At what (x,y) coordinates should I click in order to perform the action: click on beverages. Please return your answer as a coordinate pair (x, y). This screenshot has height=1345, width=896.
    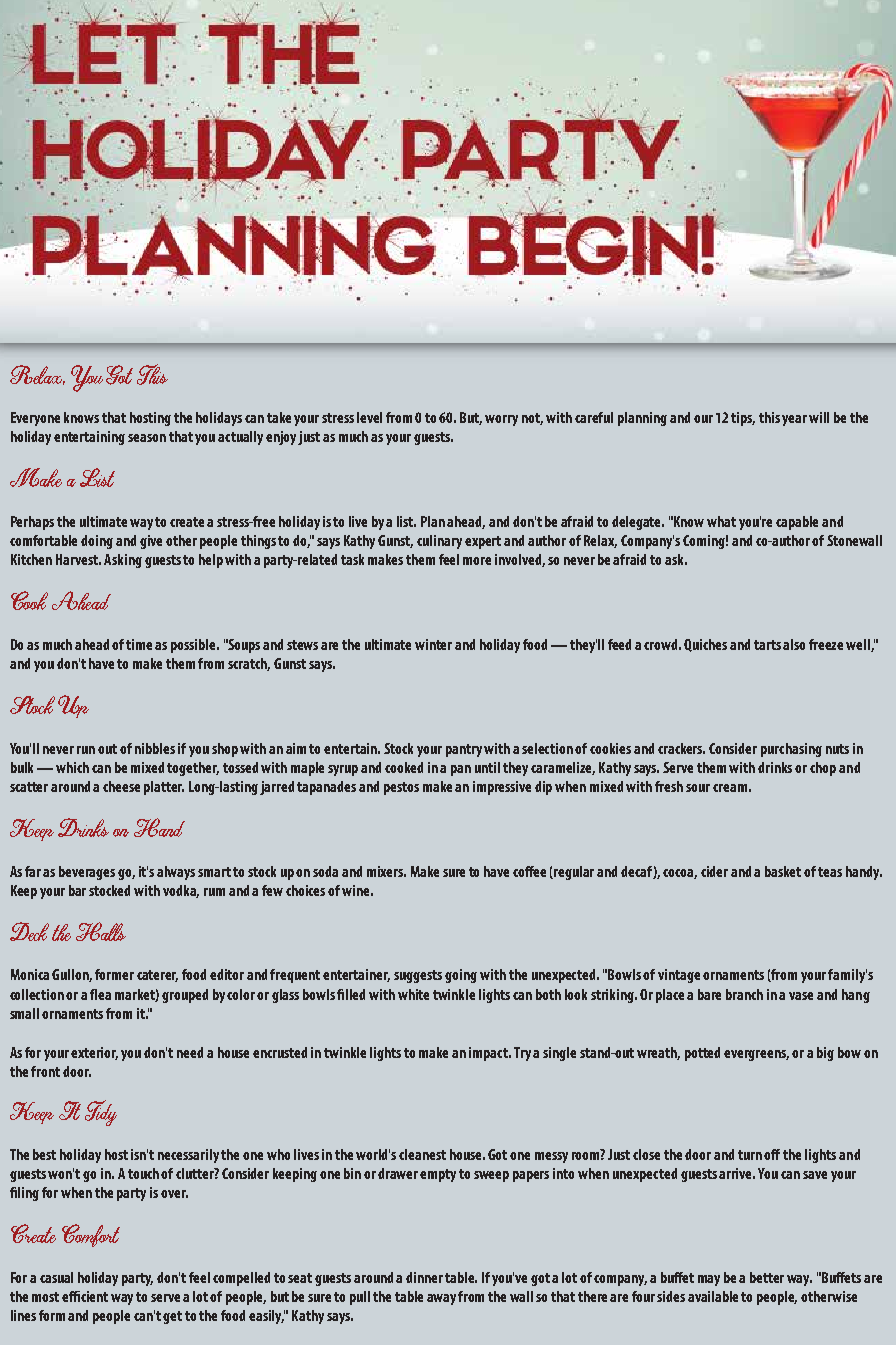
    Looking at the image, I should click on (87, 873).
